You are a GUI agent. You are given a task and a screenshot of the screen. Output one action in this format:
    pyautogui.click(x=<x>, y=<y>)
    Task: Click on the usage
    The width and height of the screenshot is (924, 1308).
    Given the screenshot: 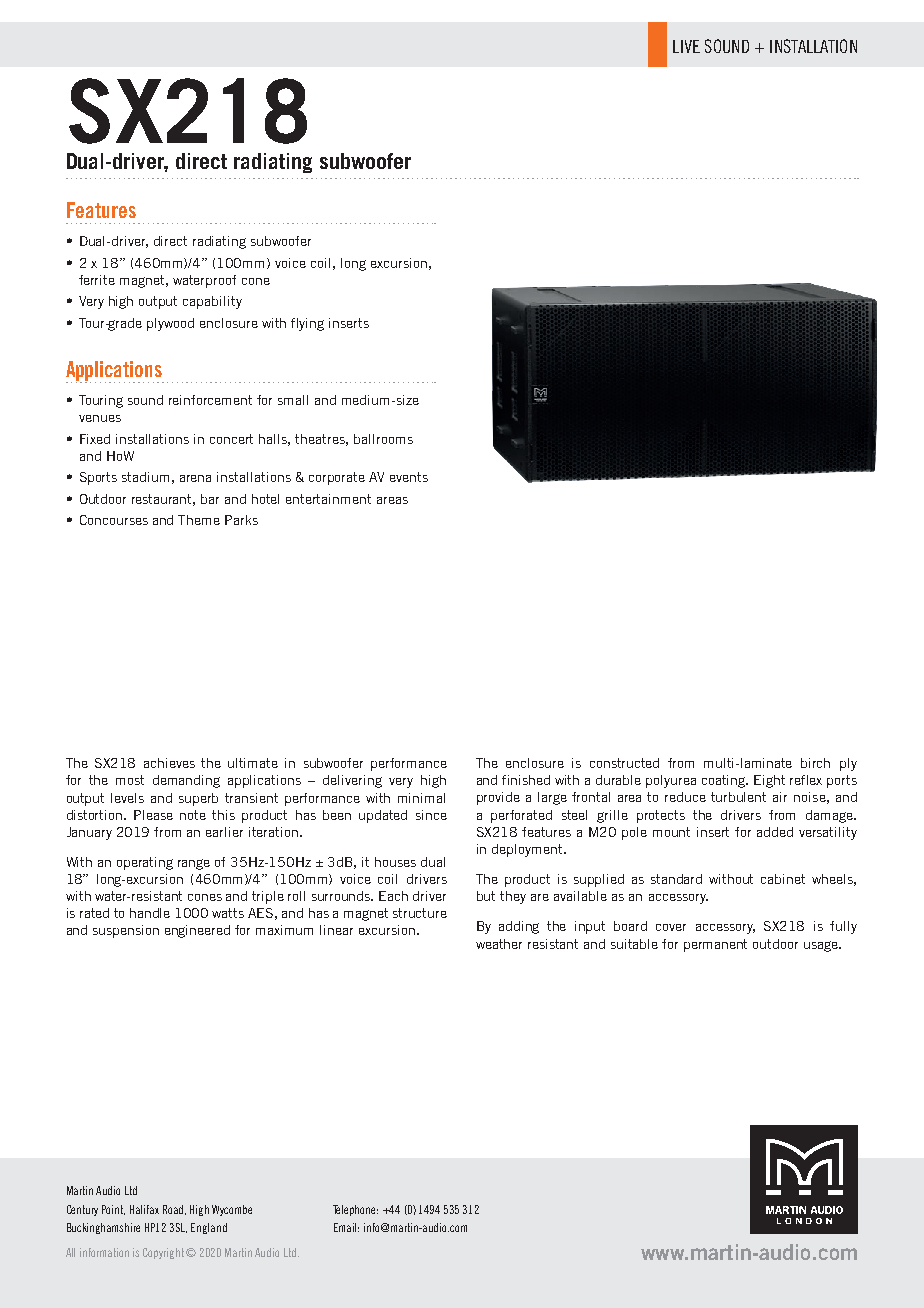 What is the action you would take?
    pyautogui.click(x=822, y=946)
